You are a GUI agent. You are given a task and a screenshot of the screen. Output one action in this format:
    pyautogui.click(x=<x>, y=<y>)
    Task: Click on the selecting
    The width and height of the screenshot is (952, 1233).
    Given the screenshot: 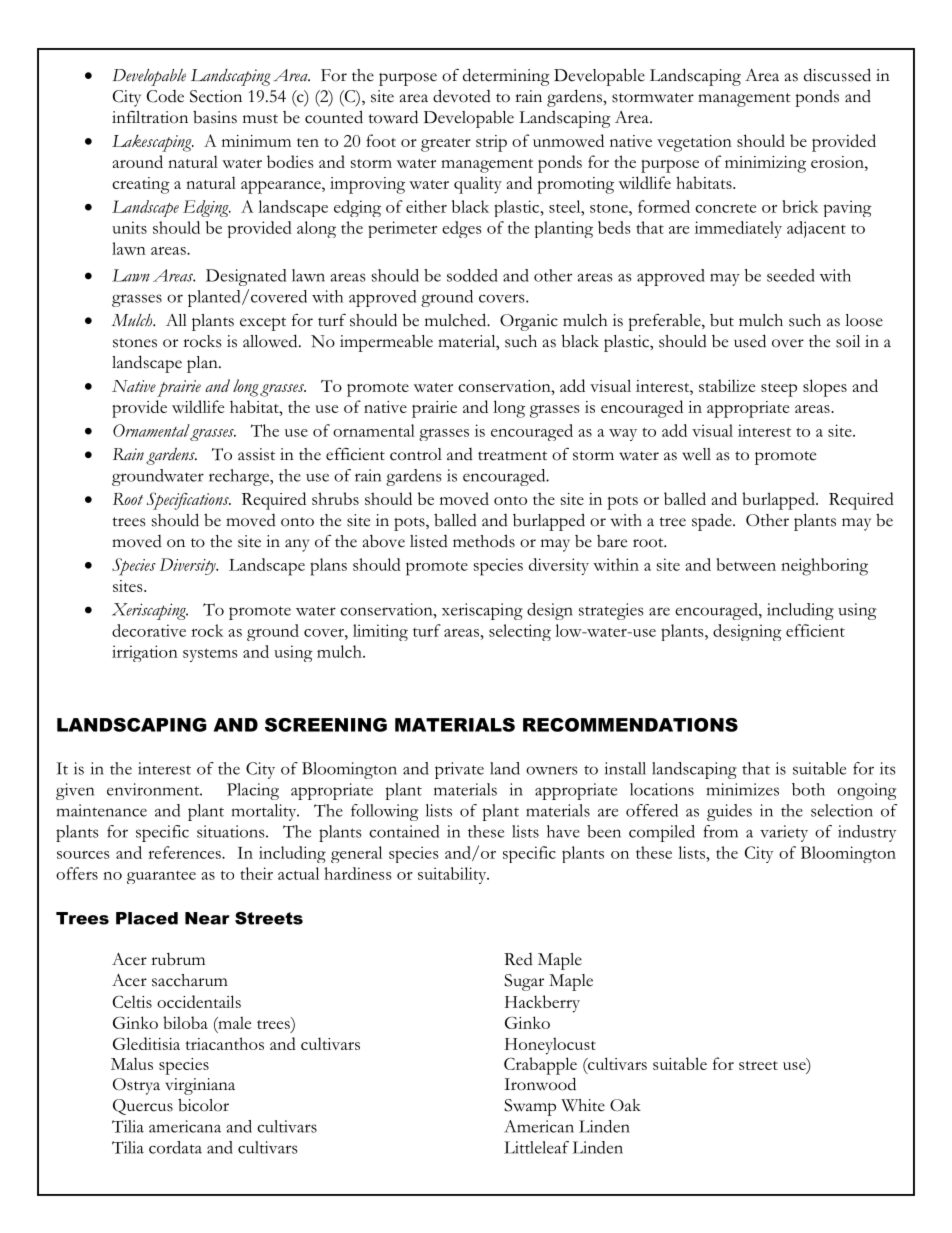 What is the action you would take?
    pyautogui.click(x=520, y=632)
